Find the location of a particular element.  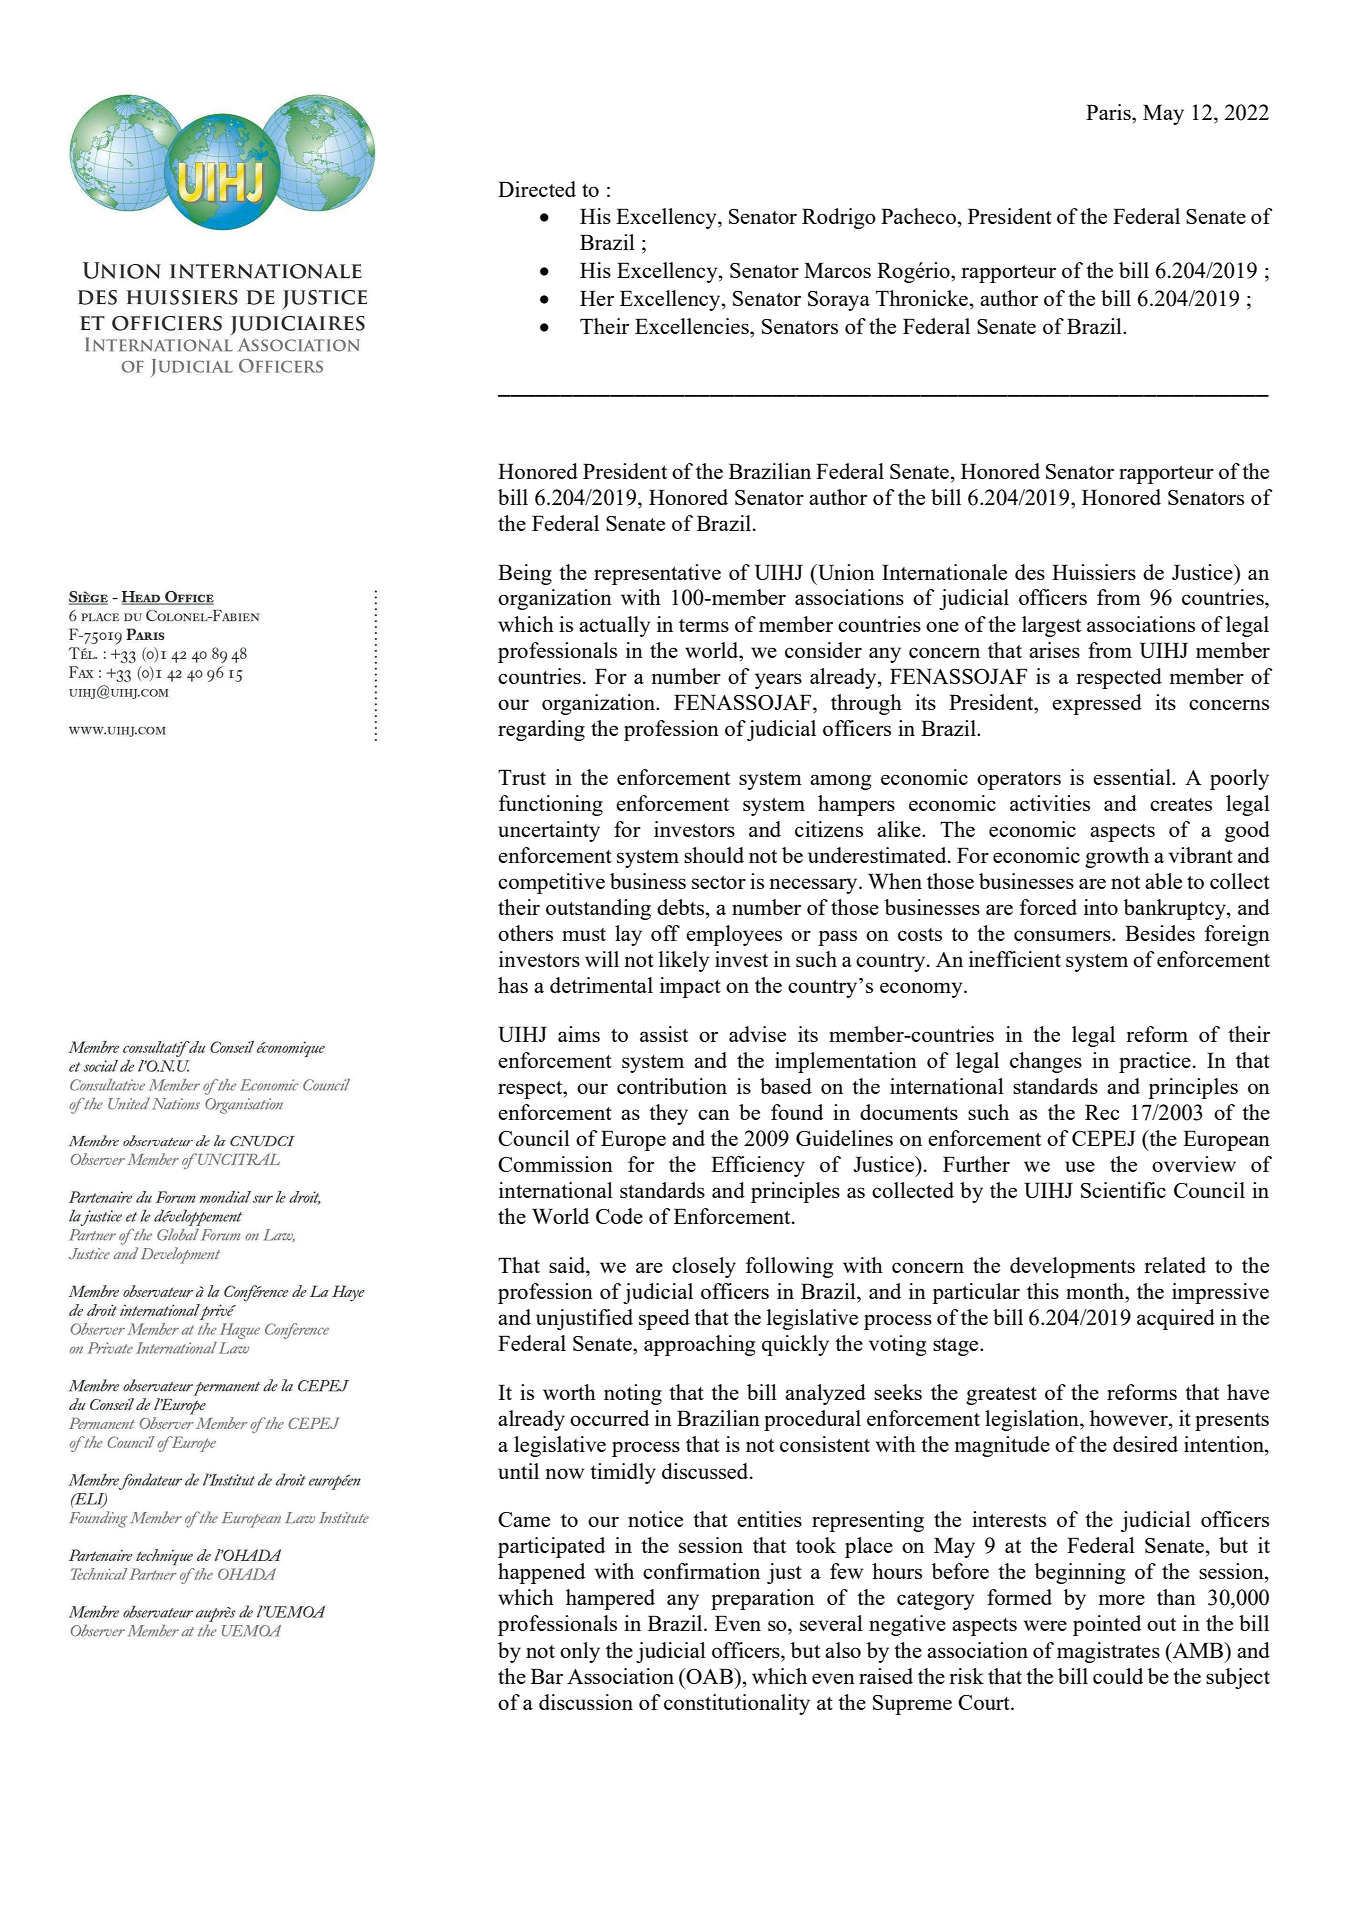

When is located at coordinates (895, 881).
